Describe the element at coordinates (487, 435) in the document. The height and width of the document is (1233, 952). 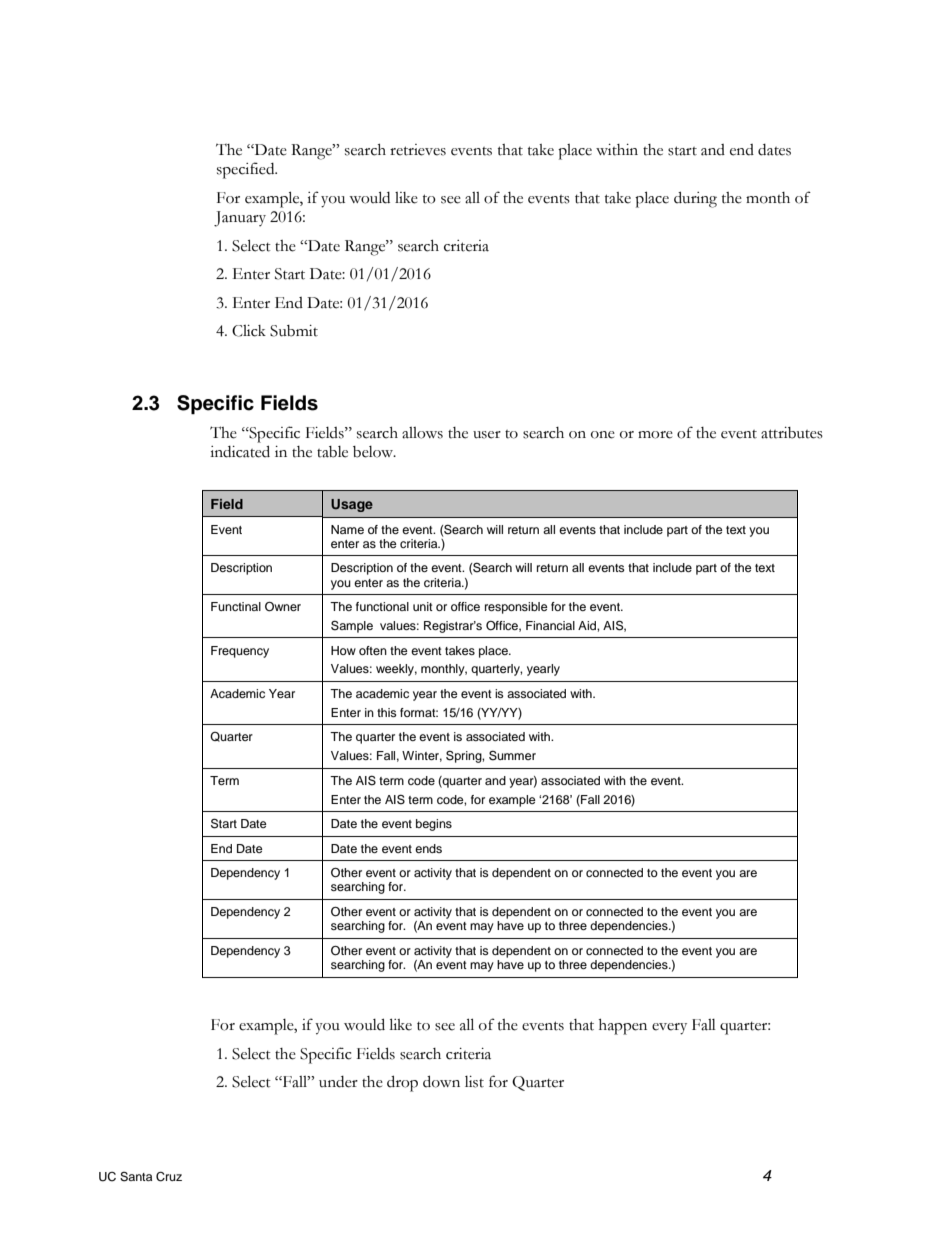
I see `user` at that location.
